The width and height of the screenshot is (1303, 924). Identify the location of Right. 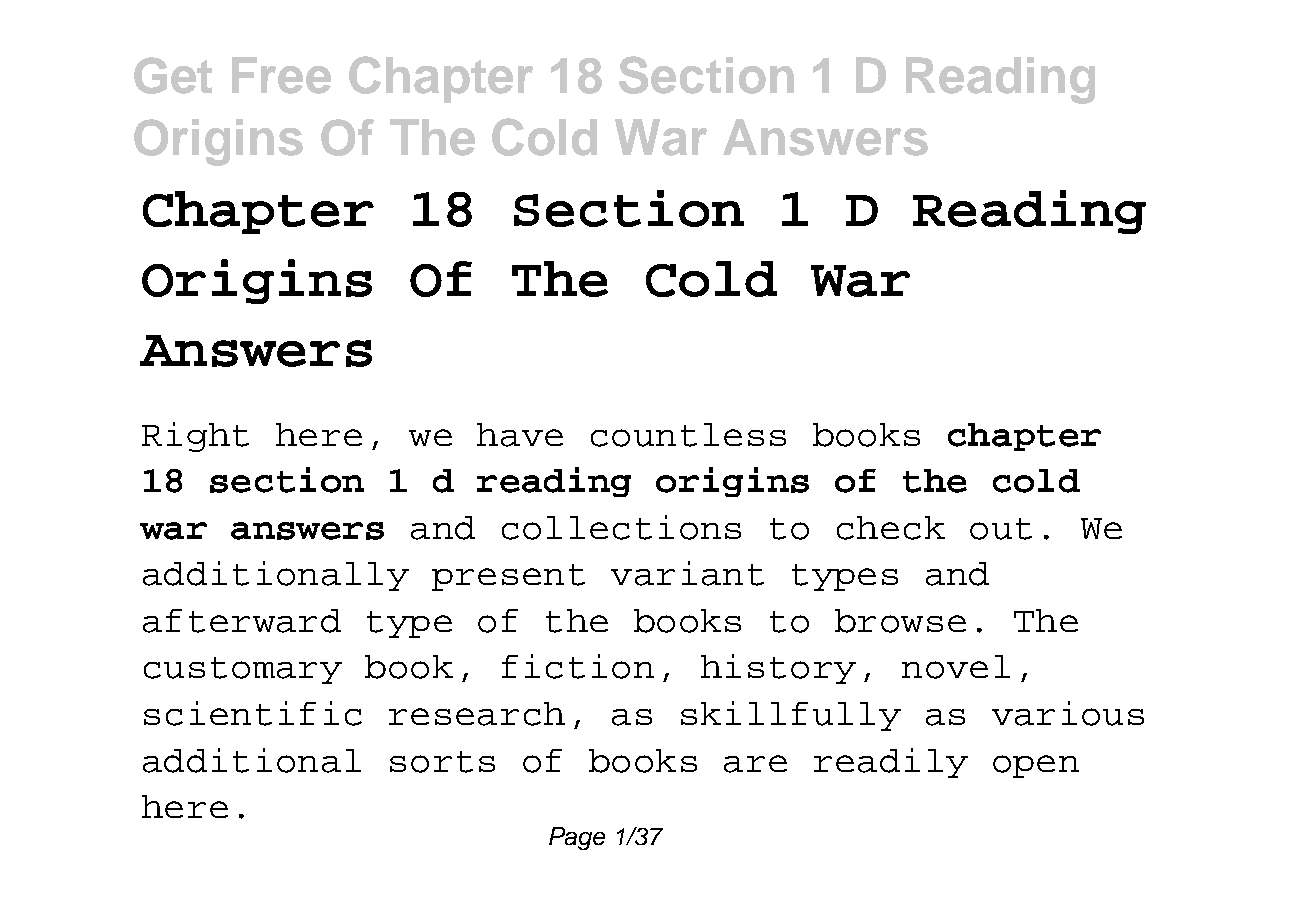
(195, 437).
